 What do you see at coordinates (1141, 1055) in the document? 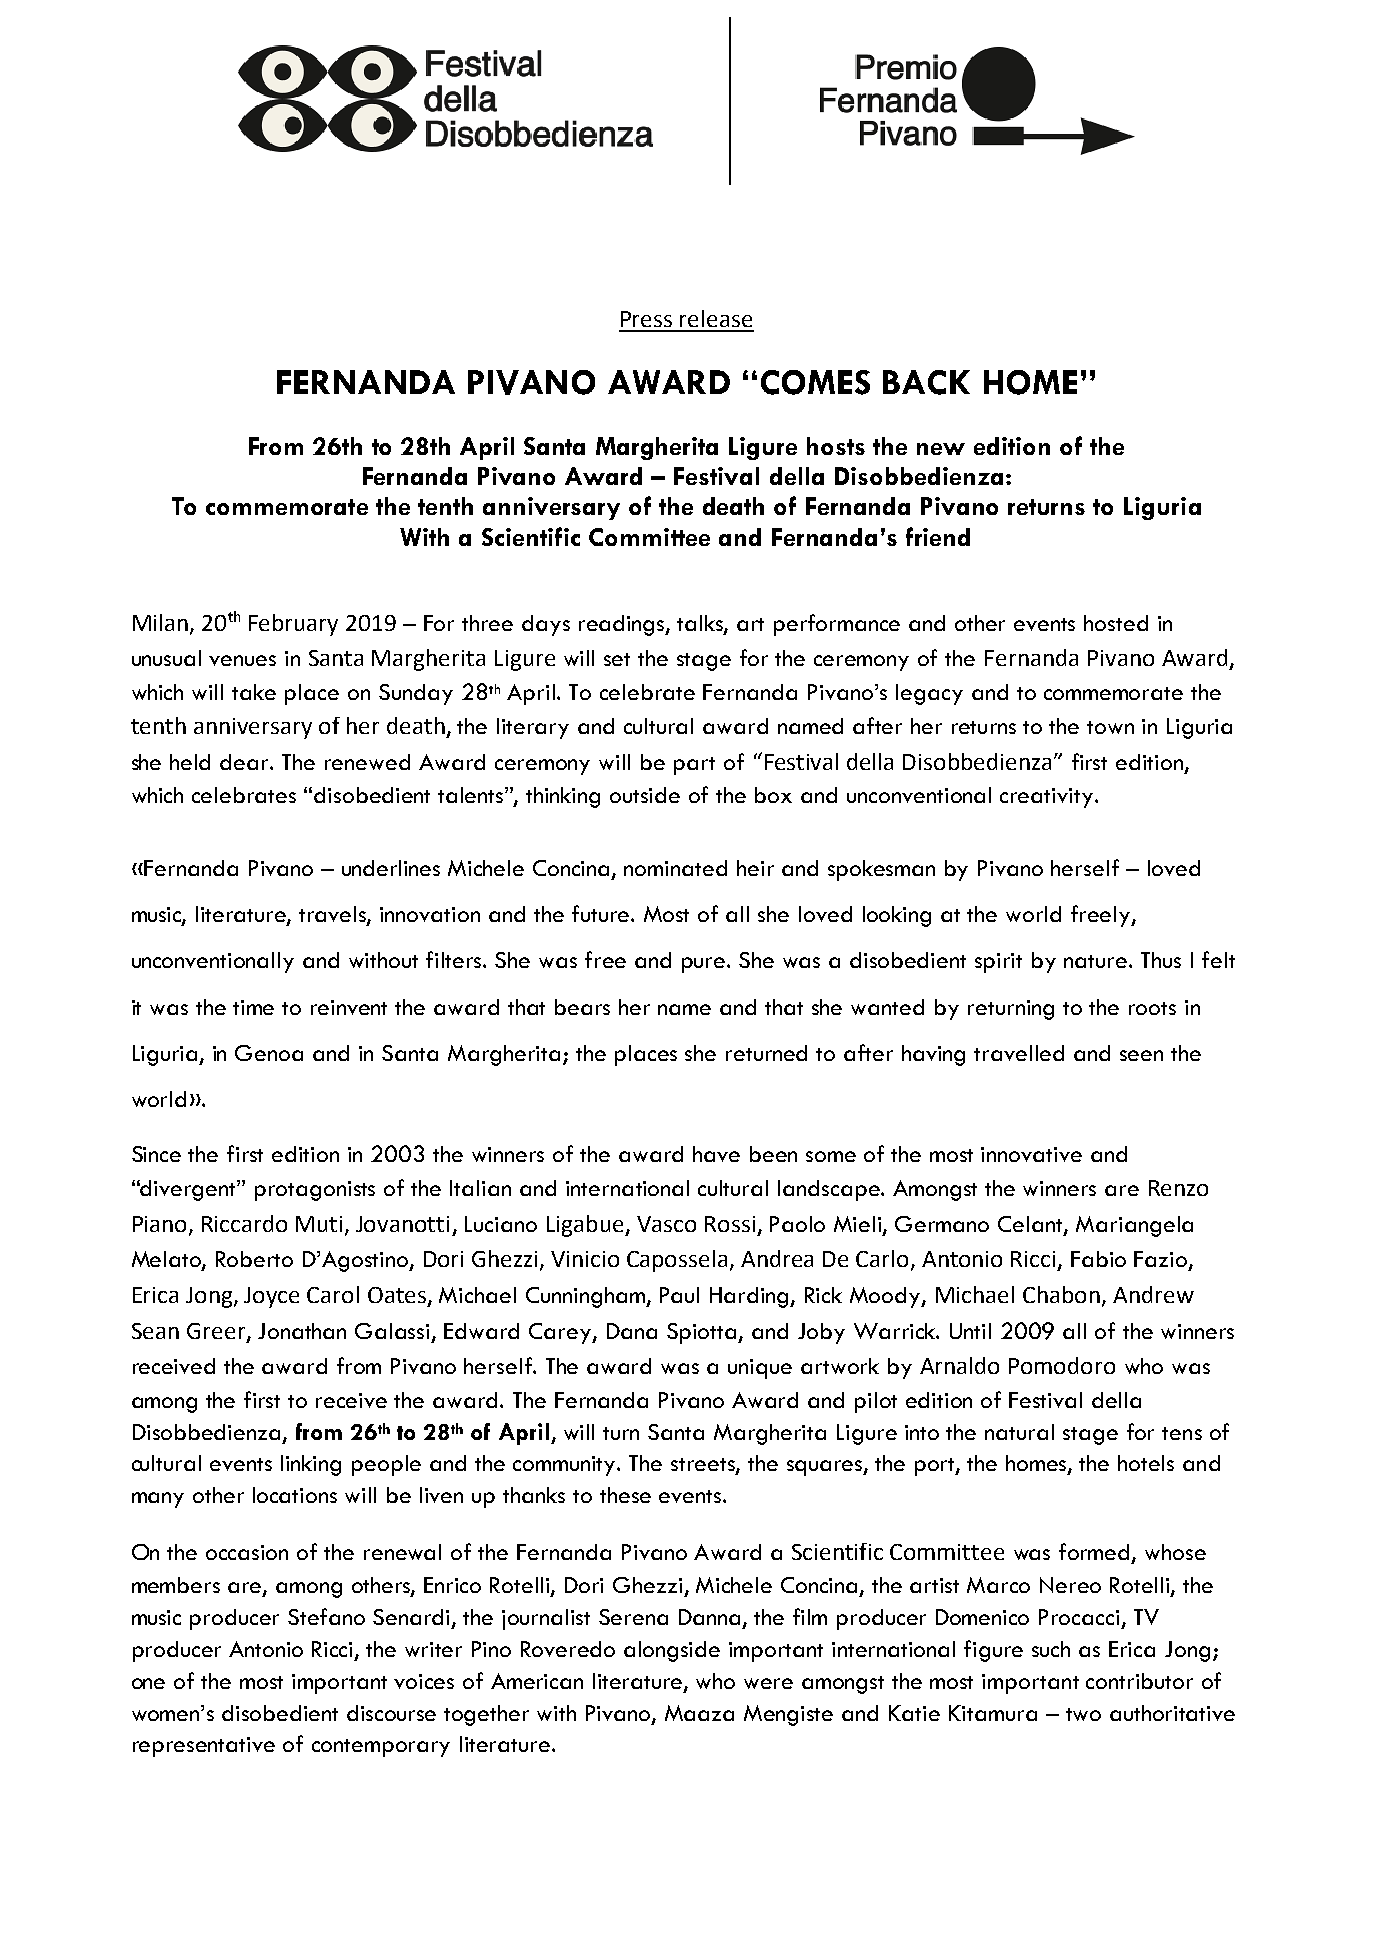
I see `seen` at bounding box center [1141, 1055].
